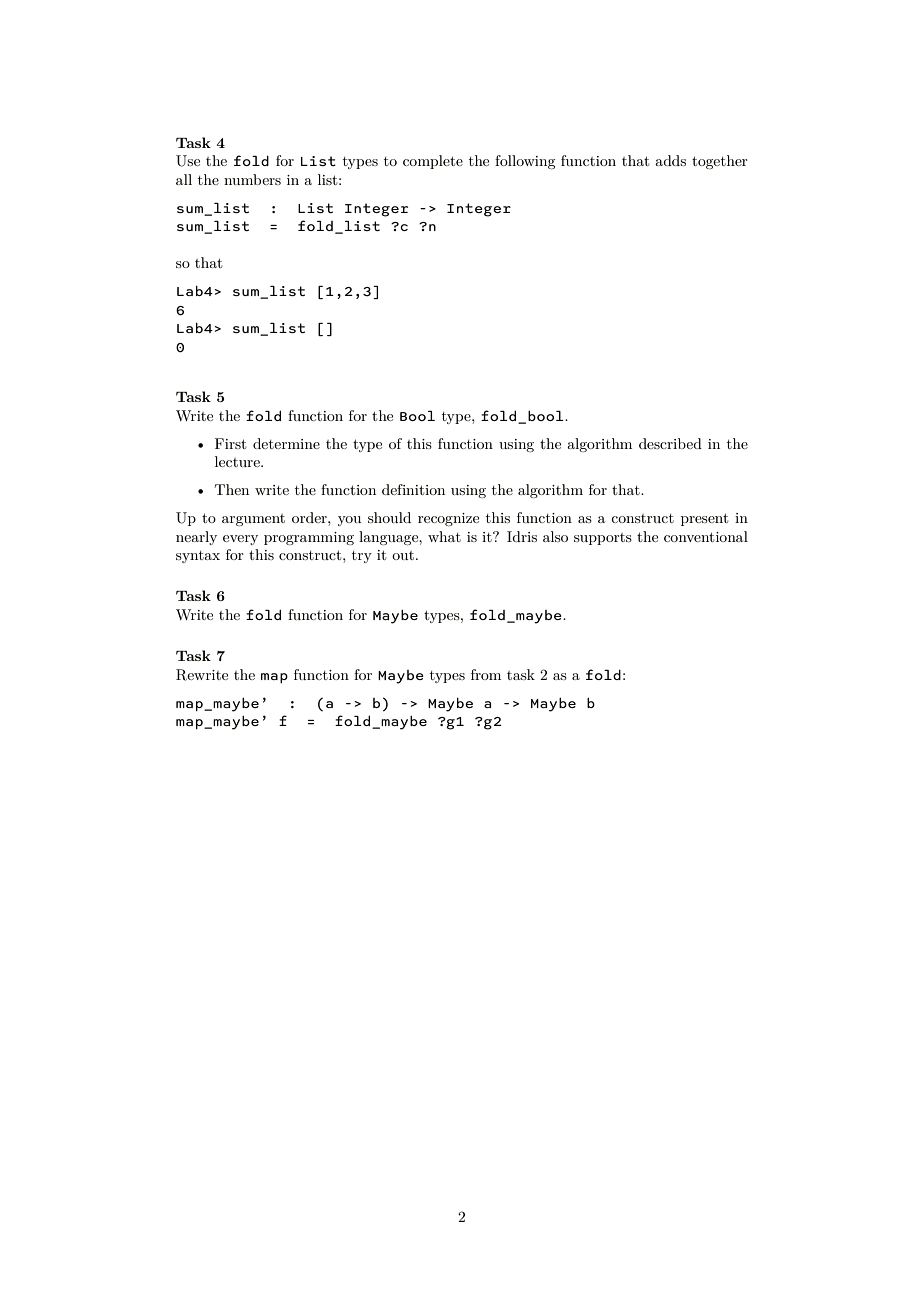 Image resolution: width=924 pixels, height=1308 pixels. I want to click on supports, so click(603, 539).
